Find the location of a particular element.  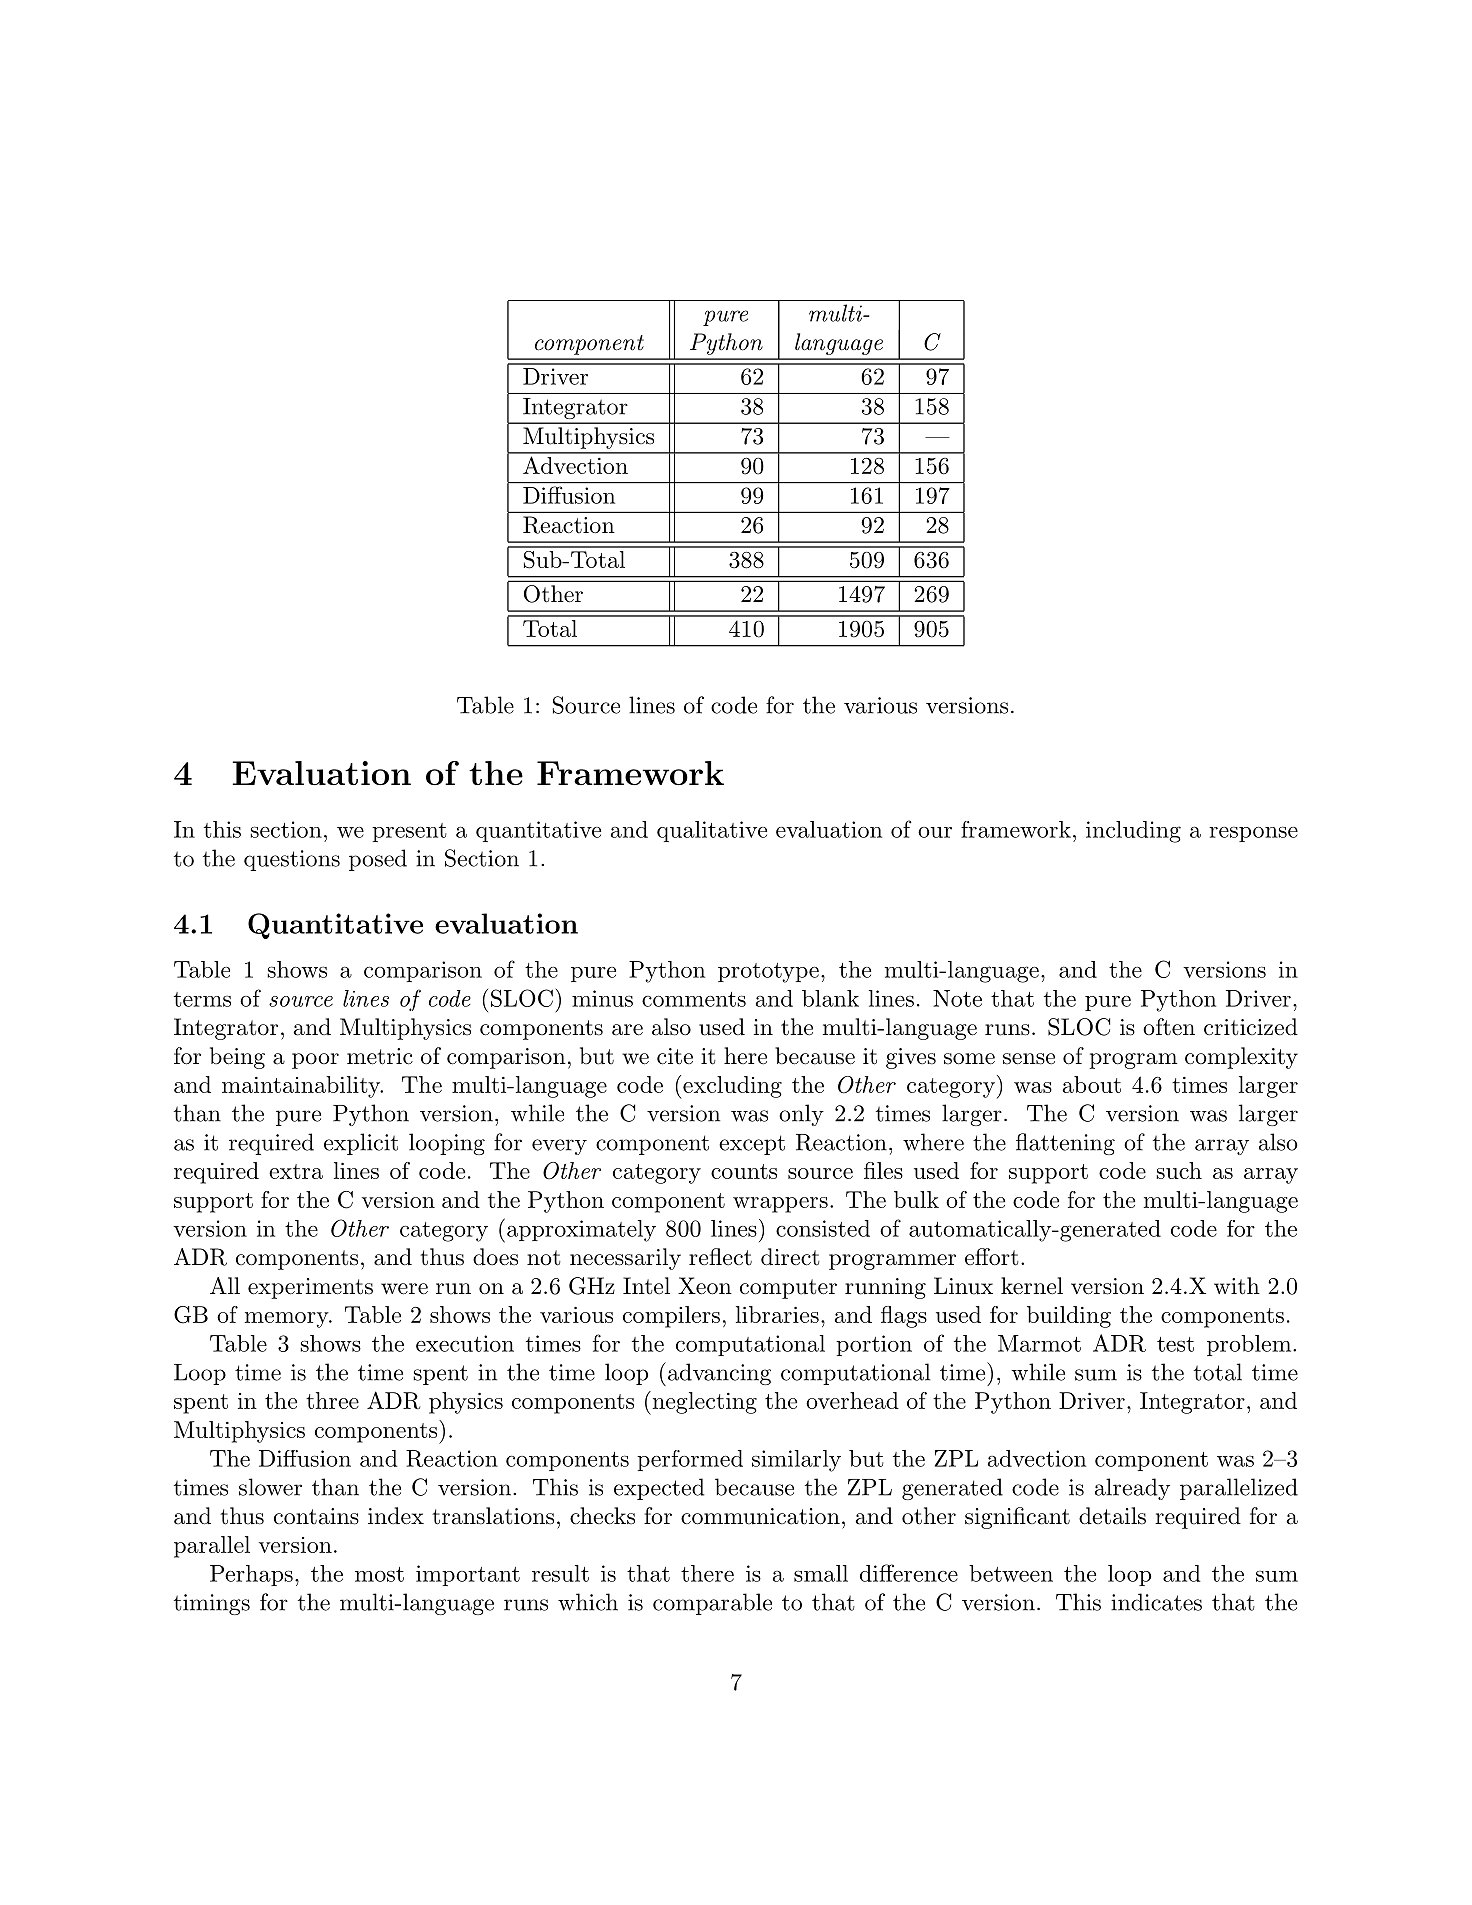

often is located at coordinates (1169, 1027).
